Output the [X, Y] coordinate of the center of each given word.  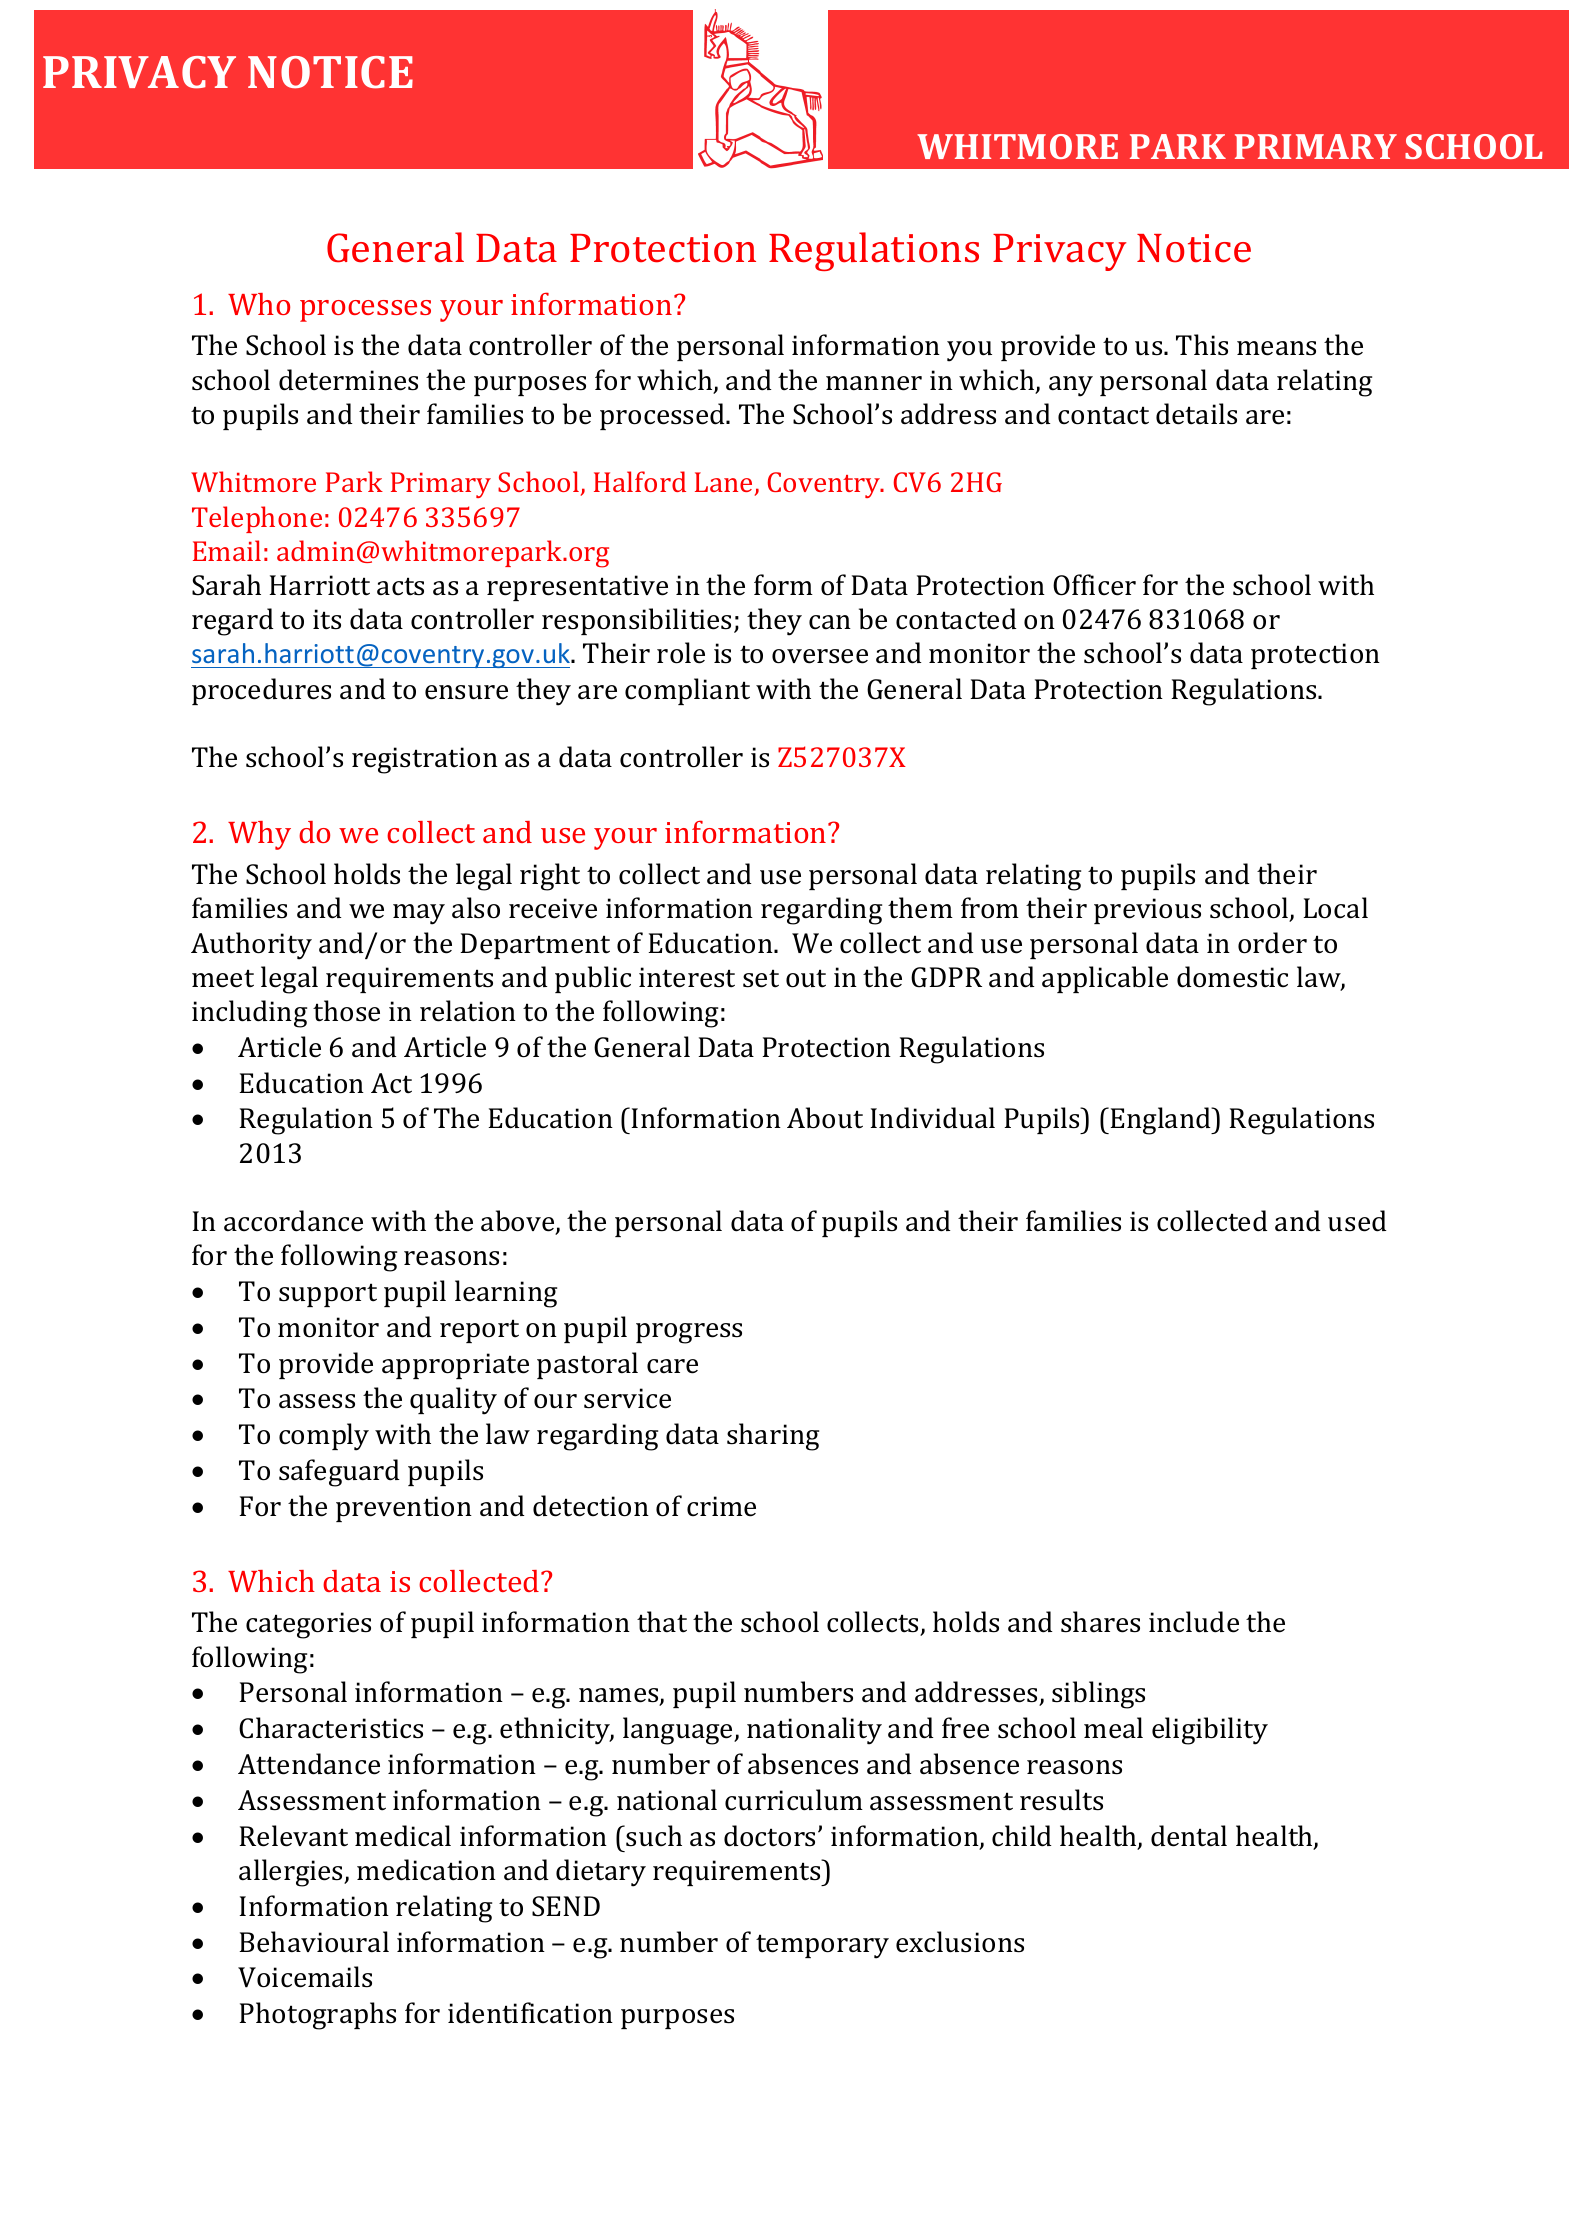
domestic [1232, 977]
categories [308, 1625]
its [327, 619]
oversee [820, 656]
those [346, 1011]
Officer [1094, 585]
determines [348, 380]
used [1357, 1221]
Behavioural [314, 1942]
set [761, 978]
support [328, 1295]
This [1202, 345]
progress [689, 1333]
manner [874, 383]
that [662, 1622]
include [1194, 1622]
